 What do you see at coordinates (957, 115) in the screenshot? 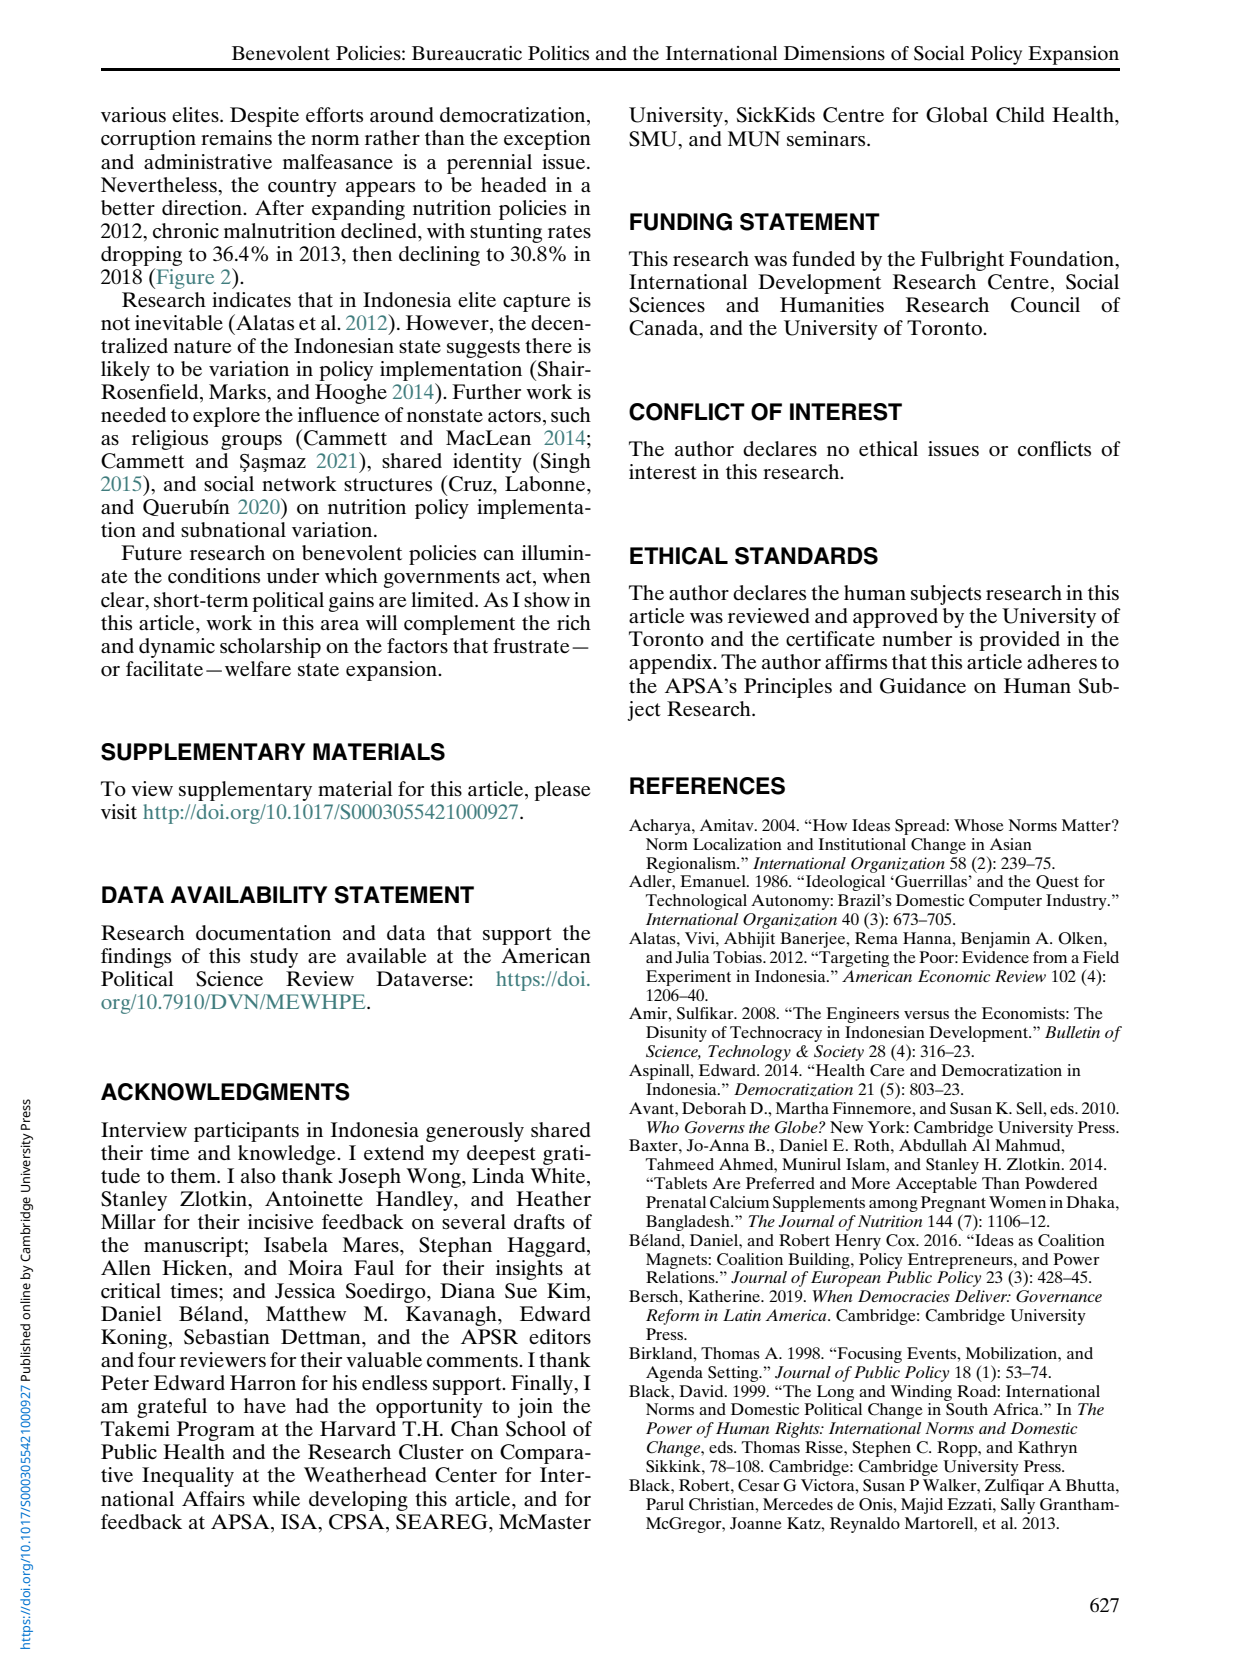
I see `Global` at bounding box center [957, 115].
